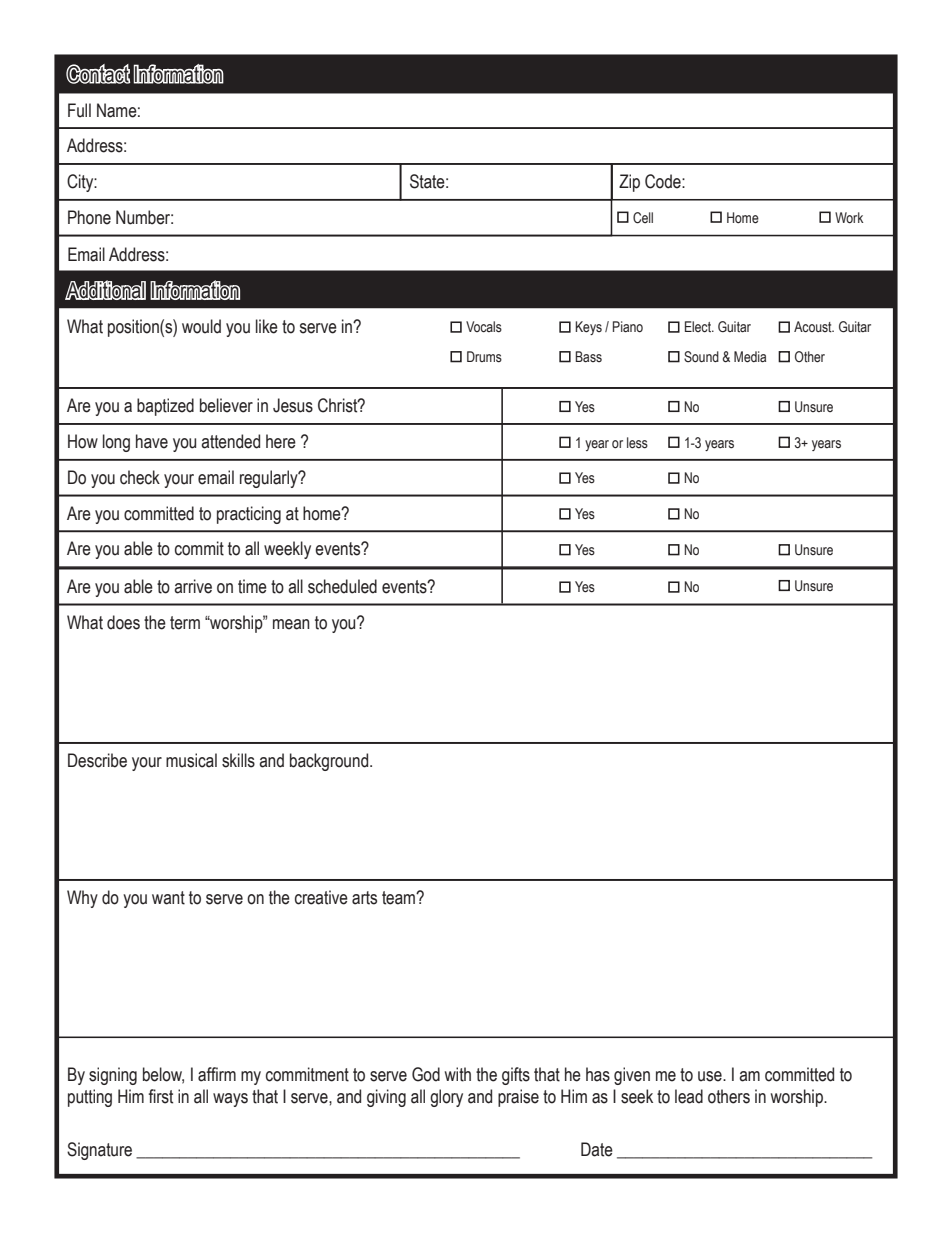  I want to click on first, so click(160, 1096).
